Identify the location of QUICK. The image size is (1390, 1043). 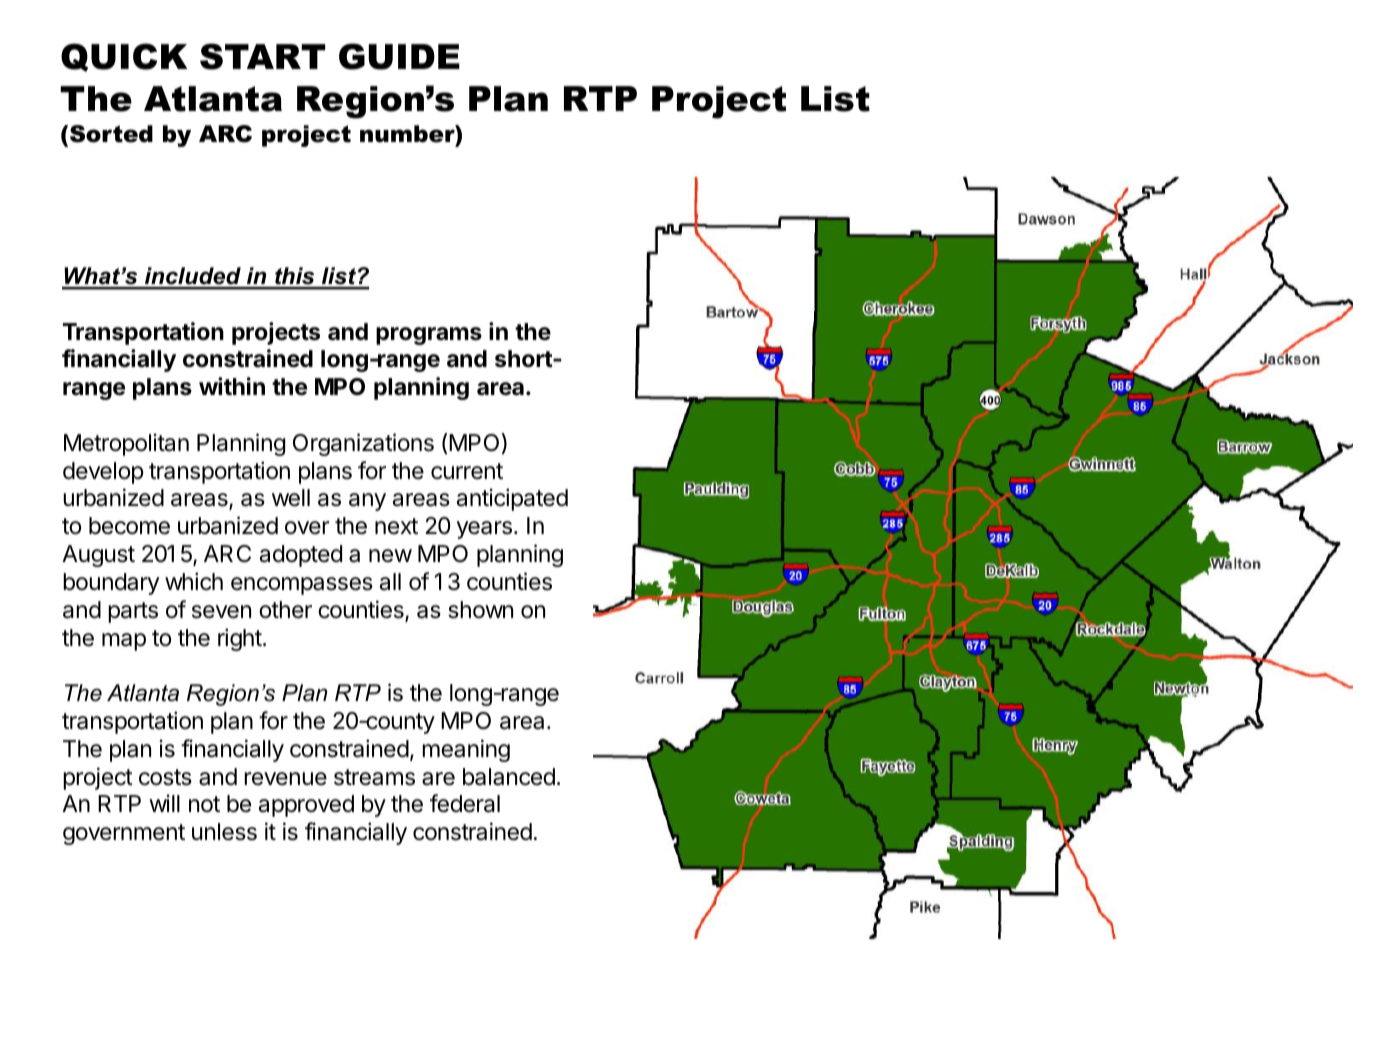
(124, 57).
